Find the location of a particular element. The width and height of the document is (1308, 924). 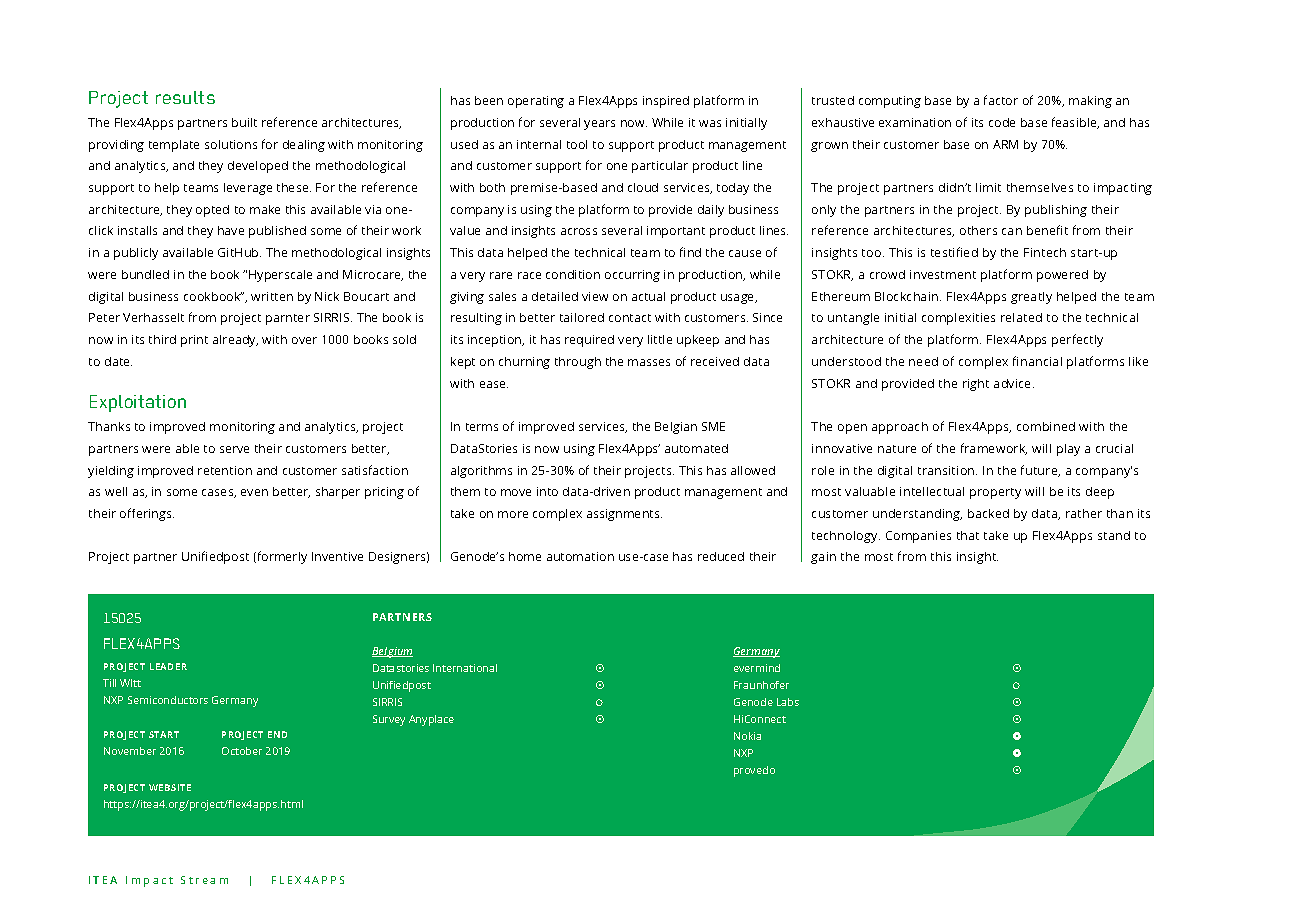

automation is located at coordinates (580, 556).
